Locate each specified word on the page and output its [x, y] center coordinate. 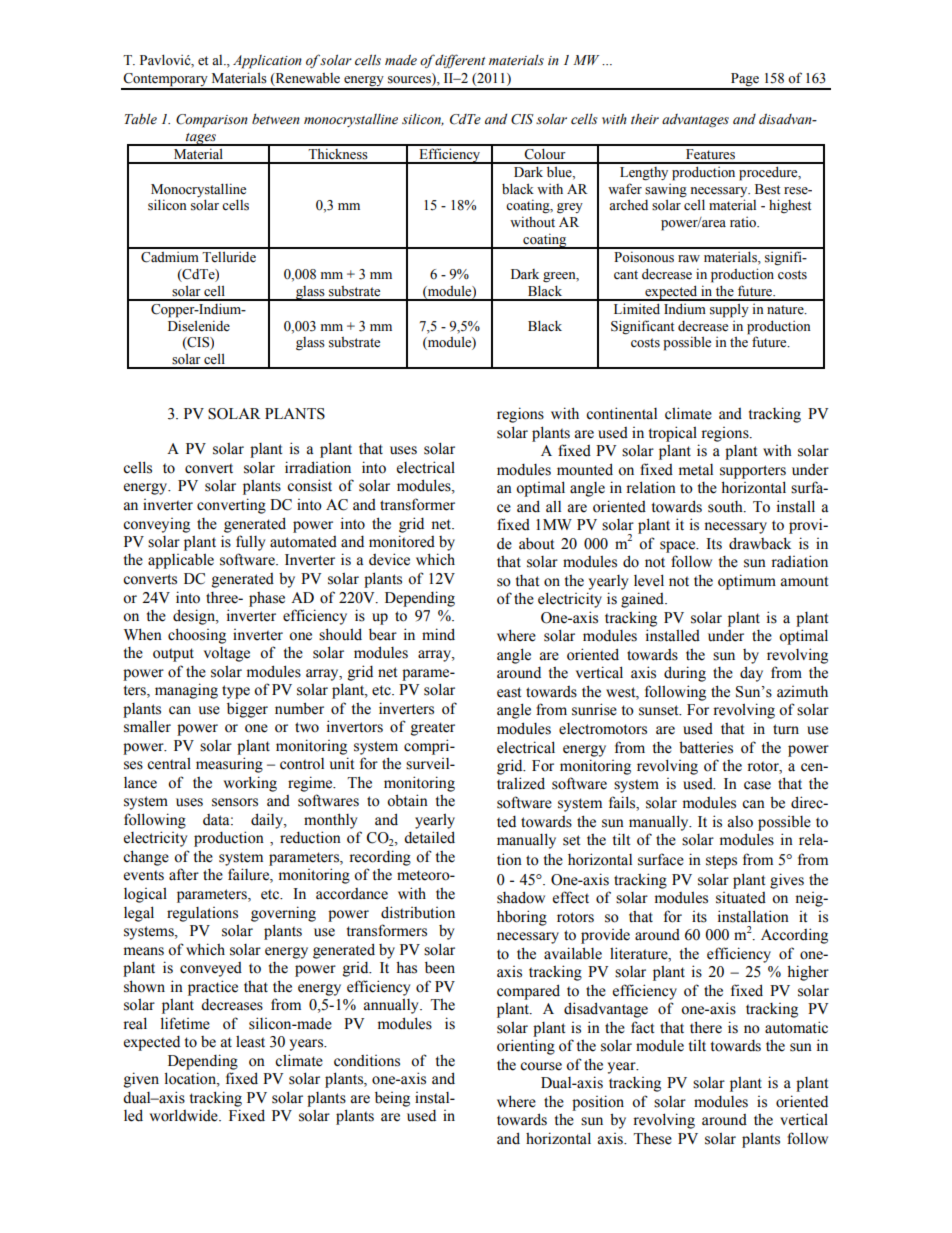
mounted [585, 469]
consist [309, 485]
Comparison [212, 121]
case [757, 785]
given [141, 1080]
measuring [229, 765]
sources [410, 81]
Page [745, 81]
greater [433, 729]
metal [696, 470]
